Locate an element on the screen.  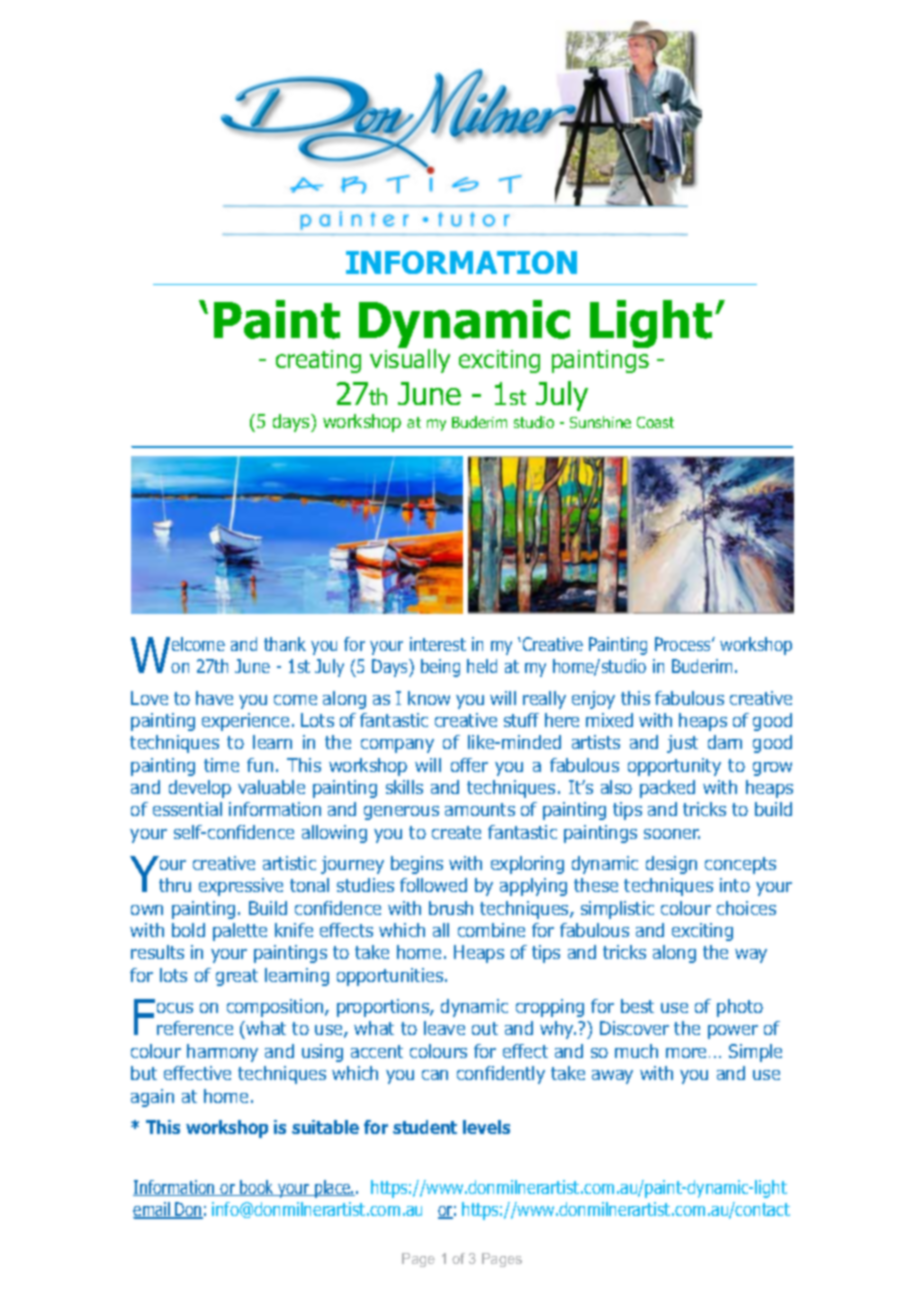
interest is located at coordinates (438, 644).
